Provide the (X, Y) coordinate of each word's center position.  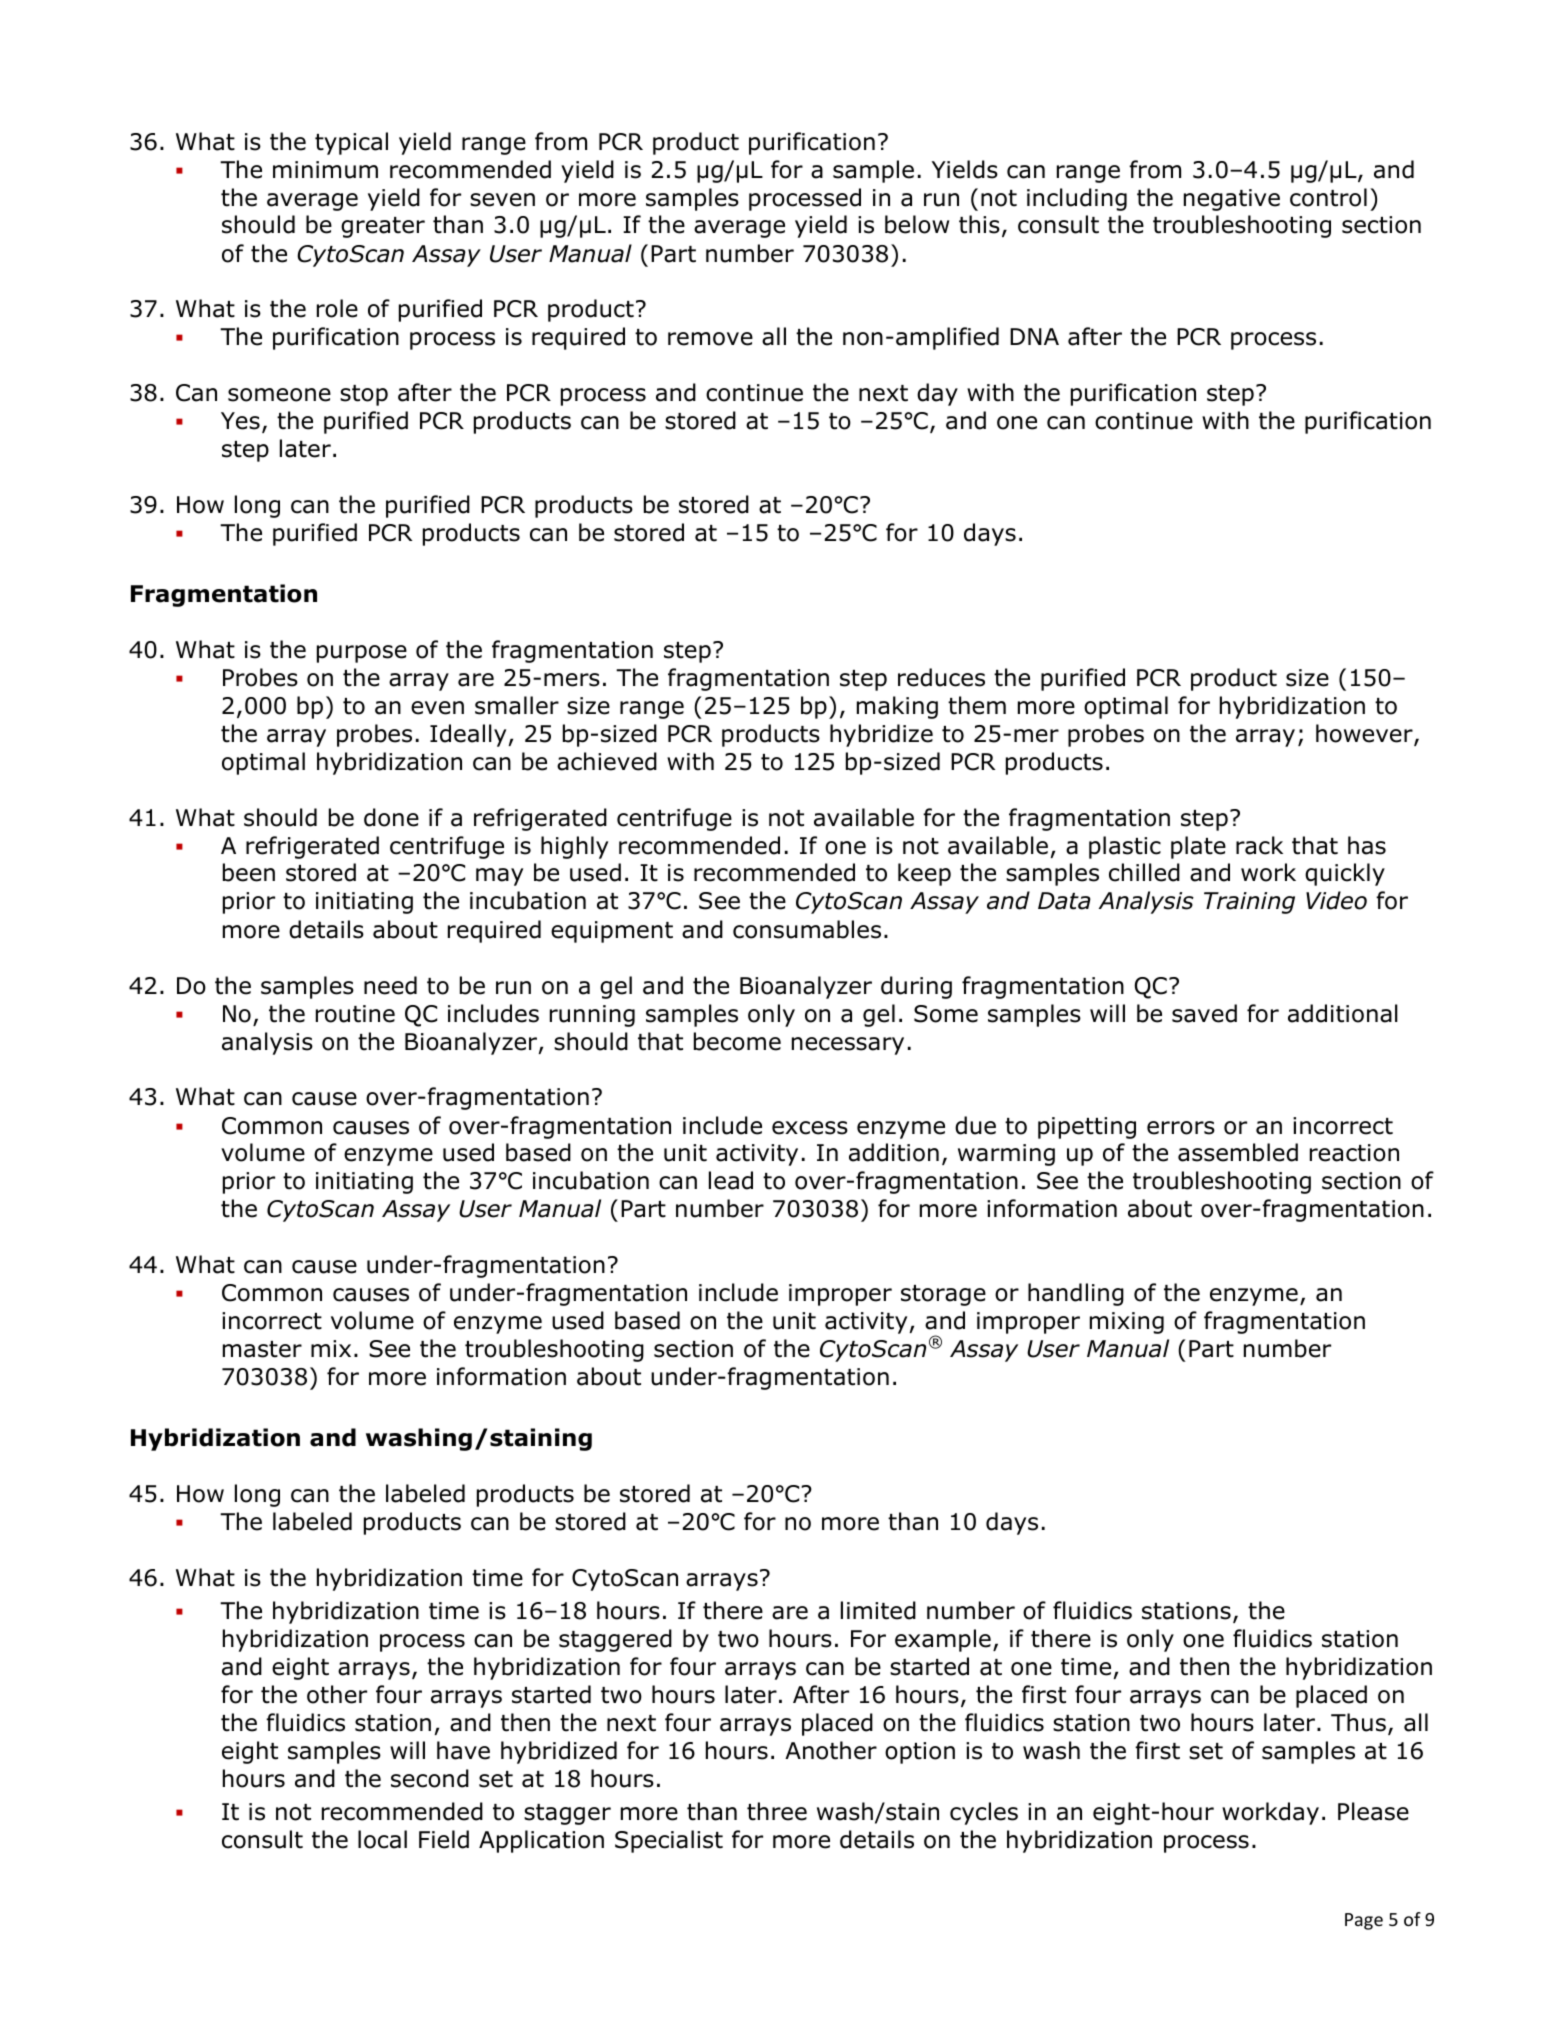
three (777, 1811)
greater (383, 227)
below (917, 224)
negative (1232, 200)
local (382, 1839)
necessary (848, 1046)
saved (1204, 1013)
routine (355, 1014)
